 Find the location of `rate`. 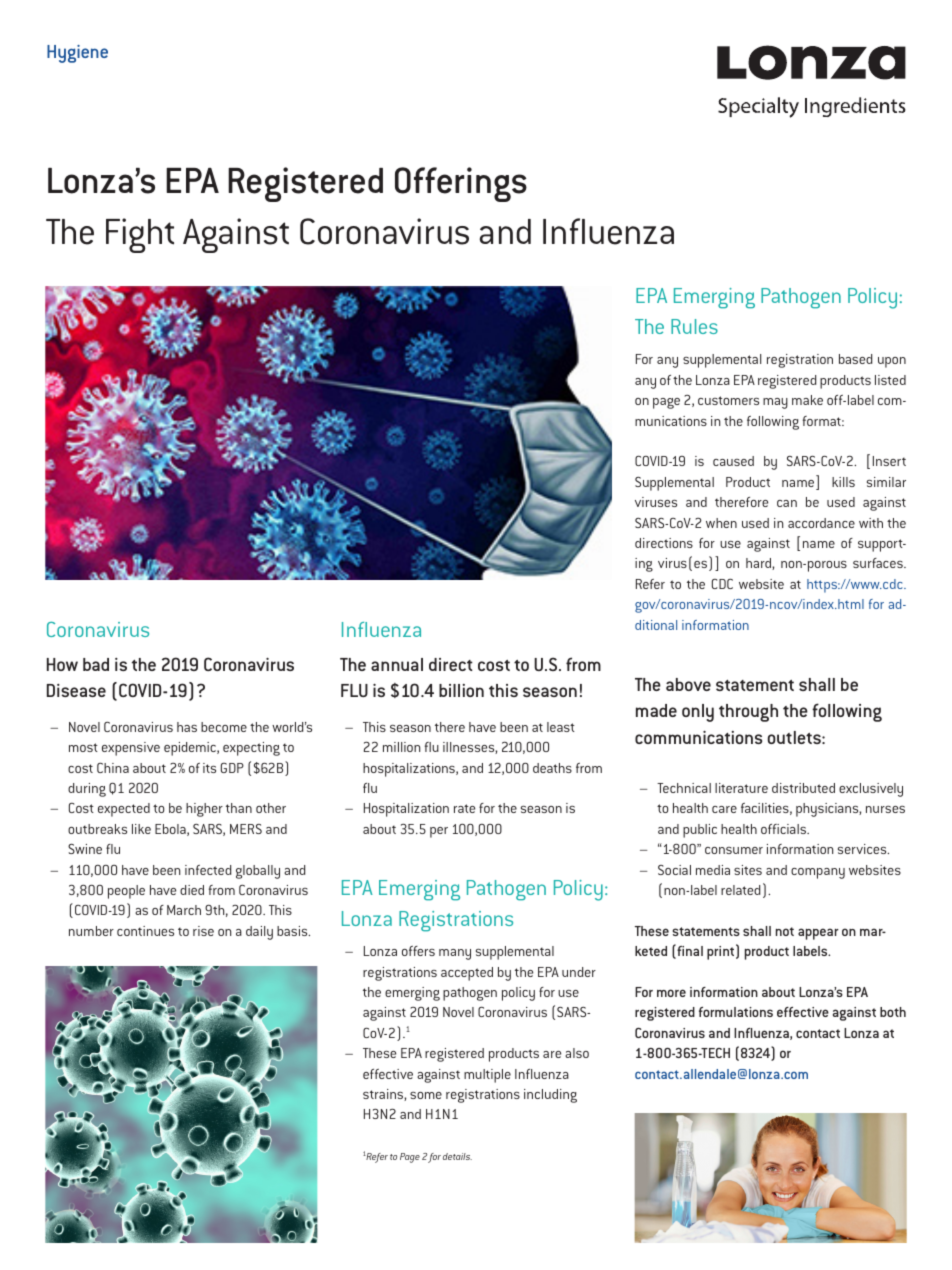

rate is located at coordinates (464, 808).
